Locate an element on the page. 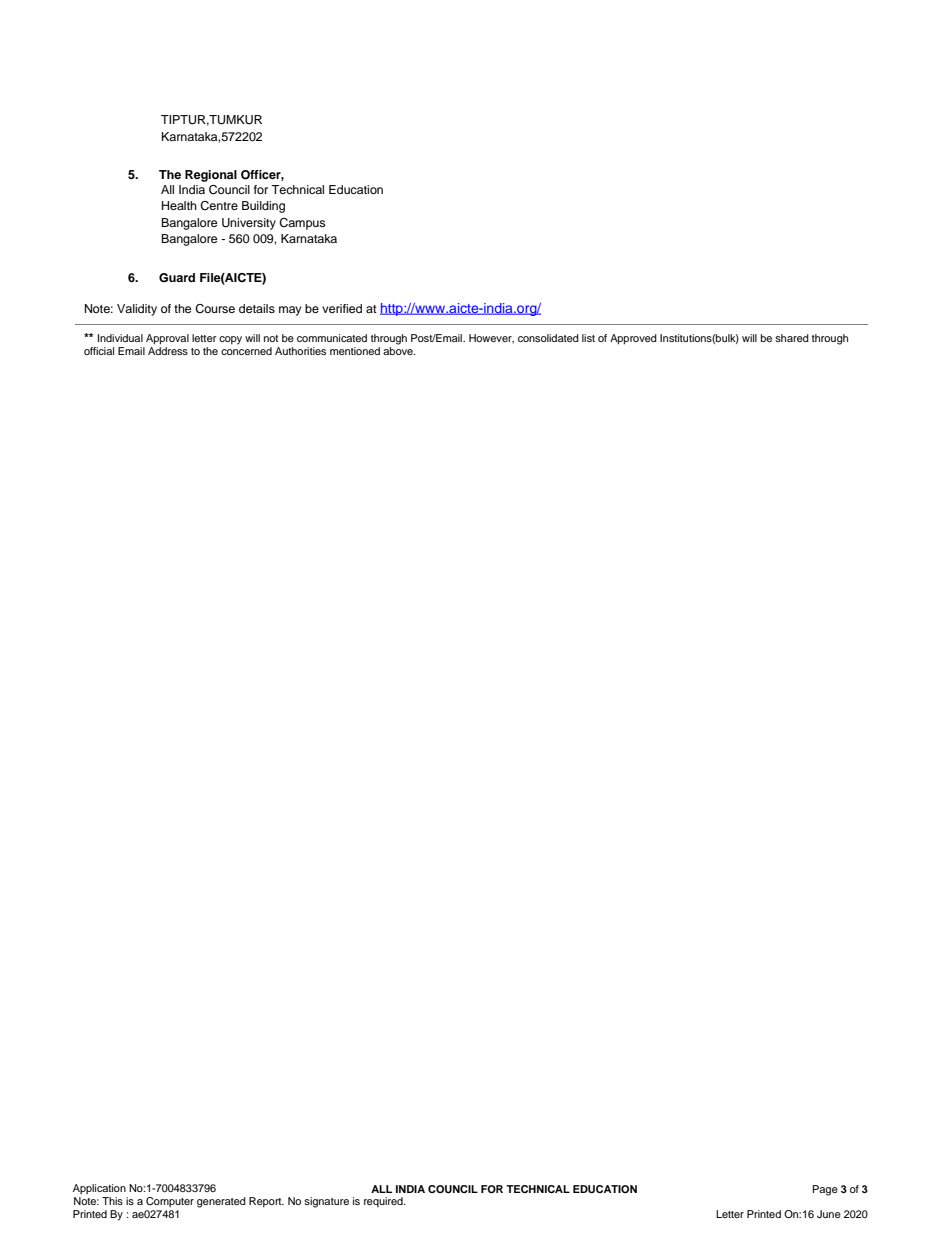 This page has height=1233, width=952. above is located at coordinates (399, 349).
